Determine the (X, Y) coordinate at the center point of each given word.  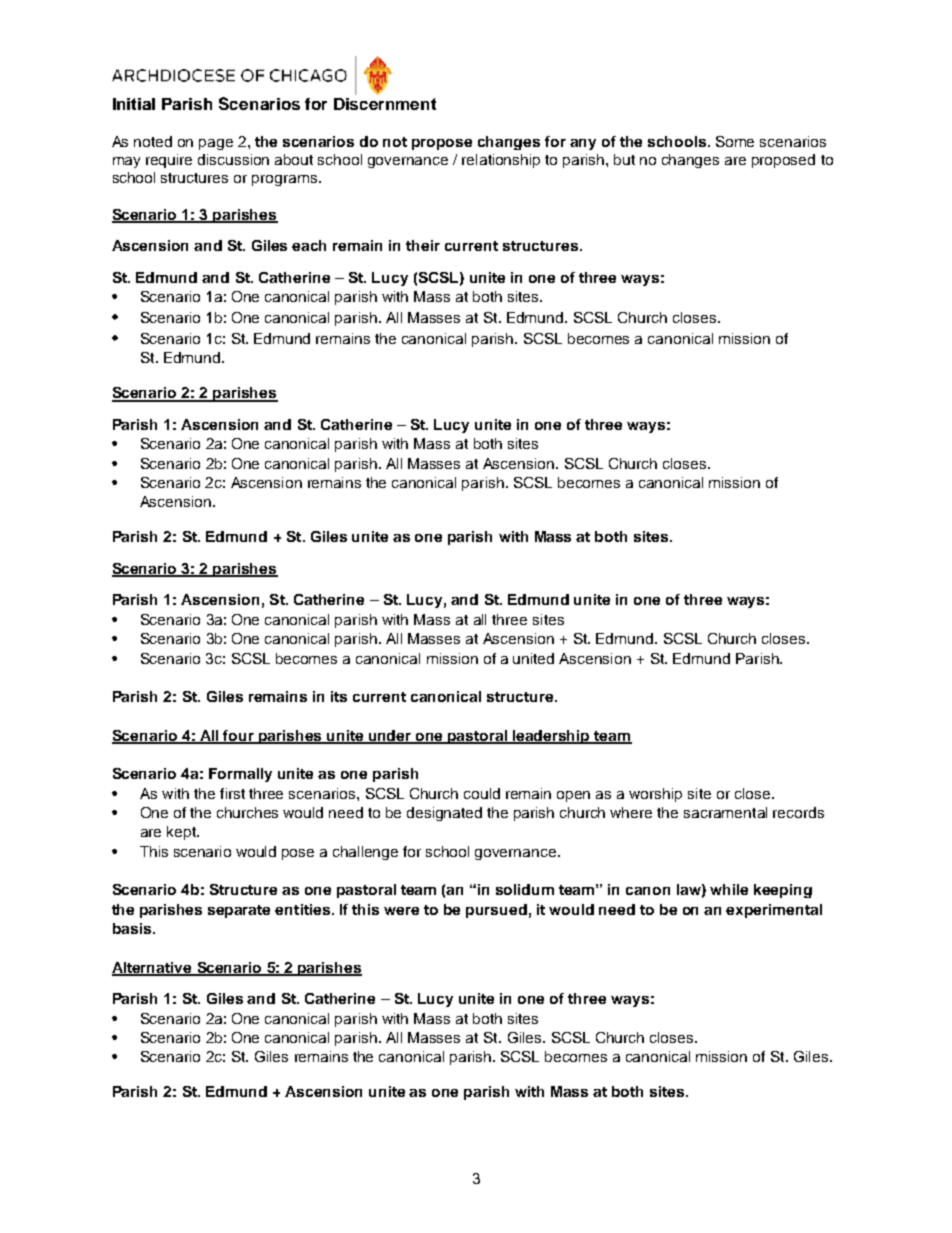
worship (655, 795)
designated (444, 814)
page (216, 144)
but (624, 159)
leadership (551, 737)
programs (284, 180)
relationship (501, 161)
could (482, 793)
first (232, 793)
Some (735, 141)
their (423, 245)
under (390, 736)
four (239, 736)
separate (239, 911)
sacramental (725, 812)
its (339, 696)
